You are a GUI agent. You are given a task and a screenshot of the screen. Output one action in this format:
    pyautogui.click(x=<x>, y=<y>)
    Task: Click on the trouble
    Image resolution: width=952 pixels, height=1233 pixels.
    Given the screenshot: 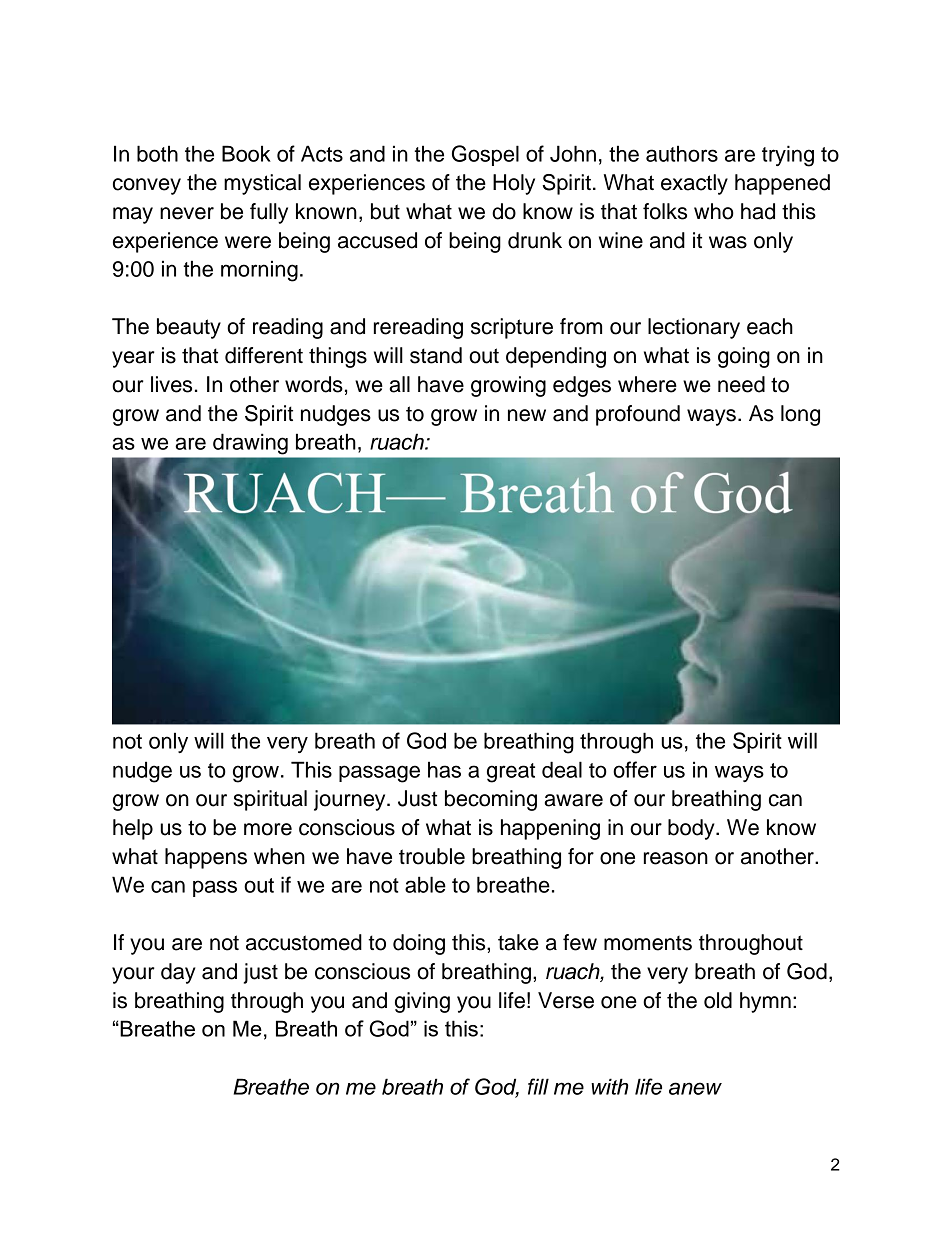 What is the action you would take?
    pyautogui.click(x=432, y=856)
